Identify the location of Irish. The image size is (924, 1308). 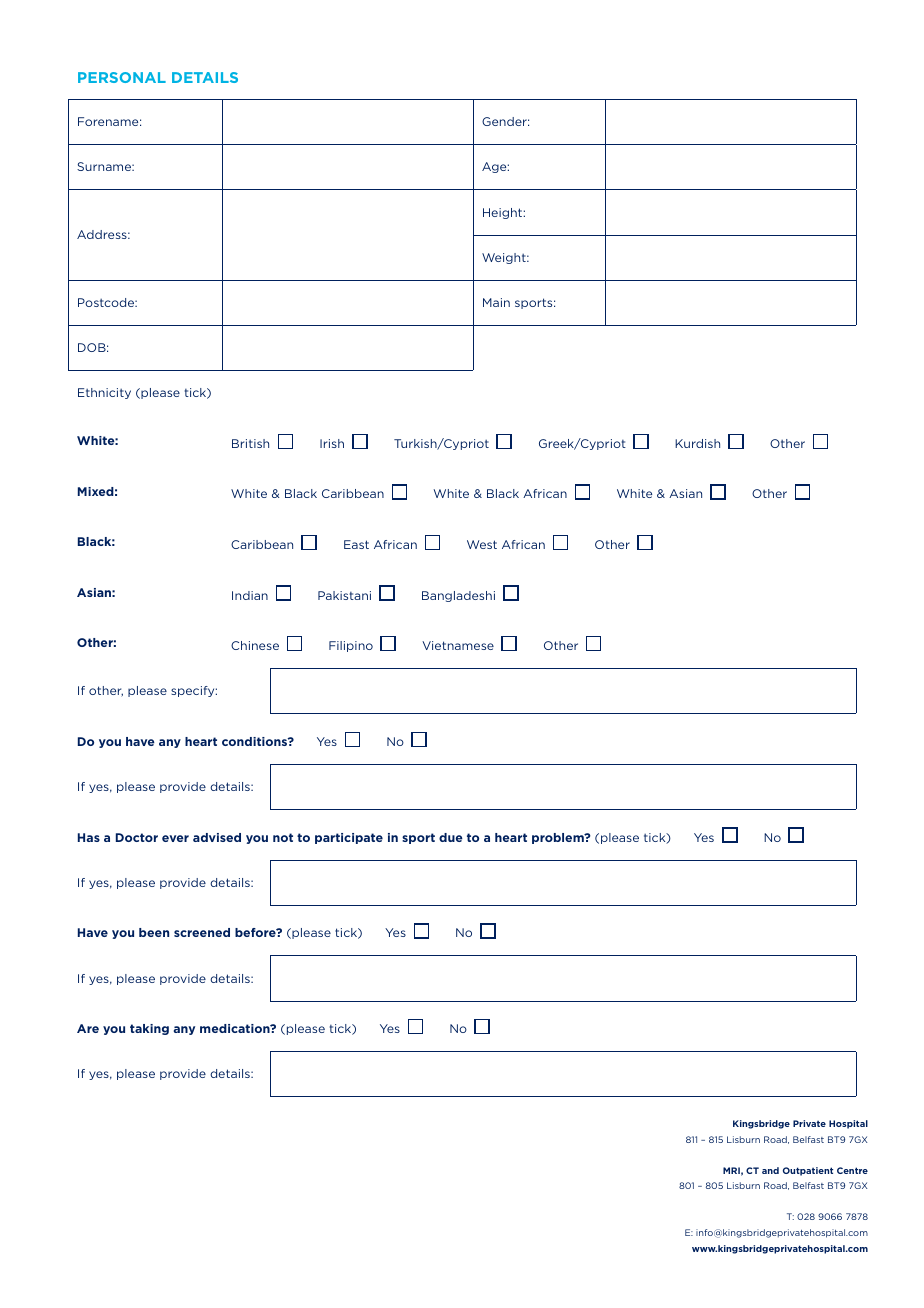
(332, 443).
